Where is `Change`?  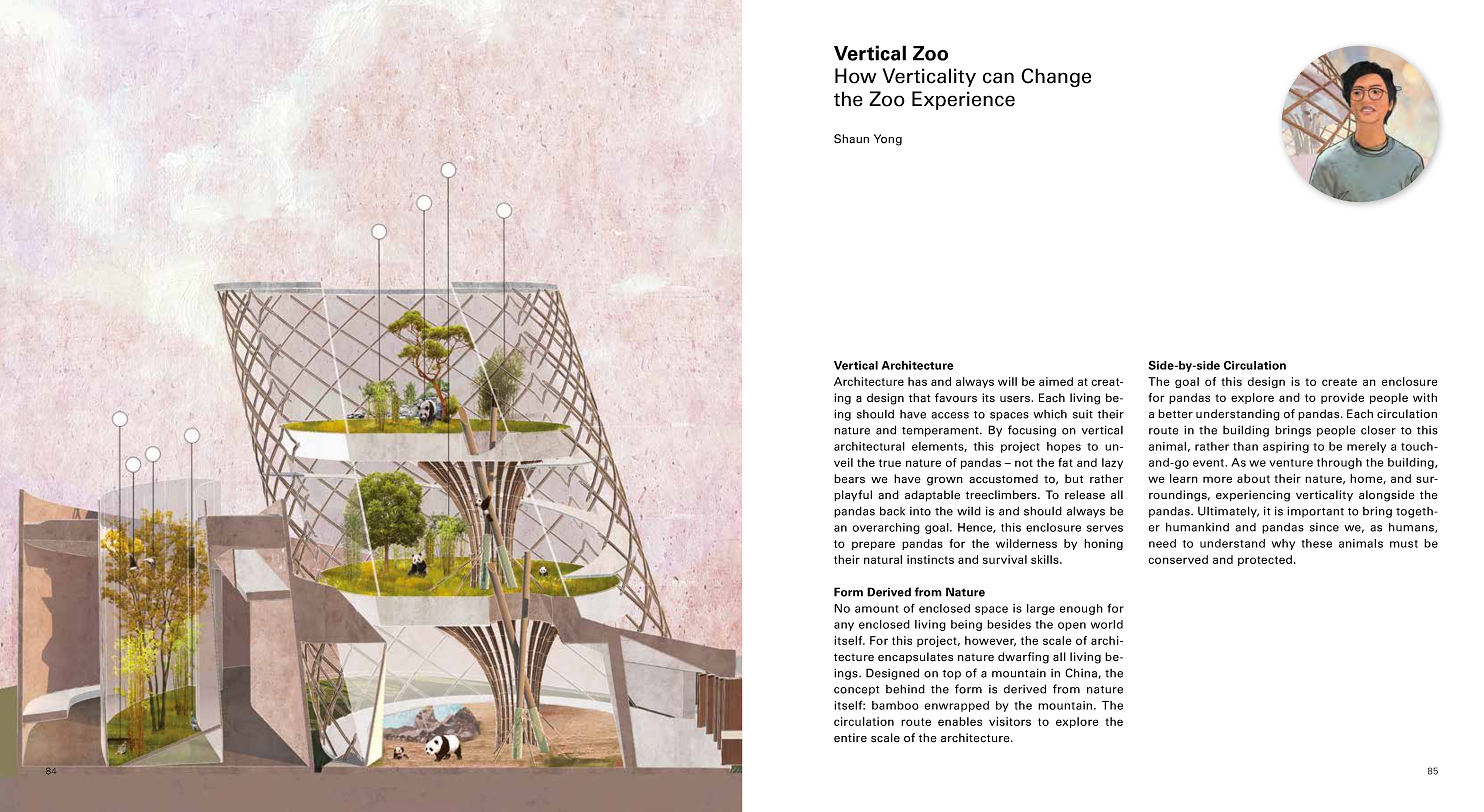 Change is located at coordinates (1056, 77).
